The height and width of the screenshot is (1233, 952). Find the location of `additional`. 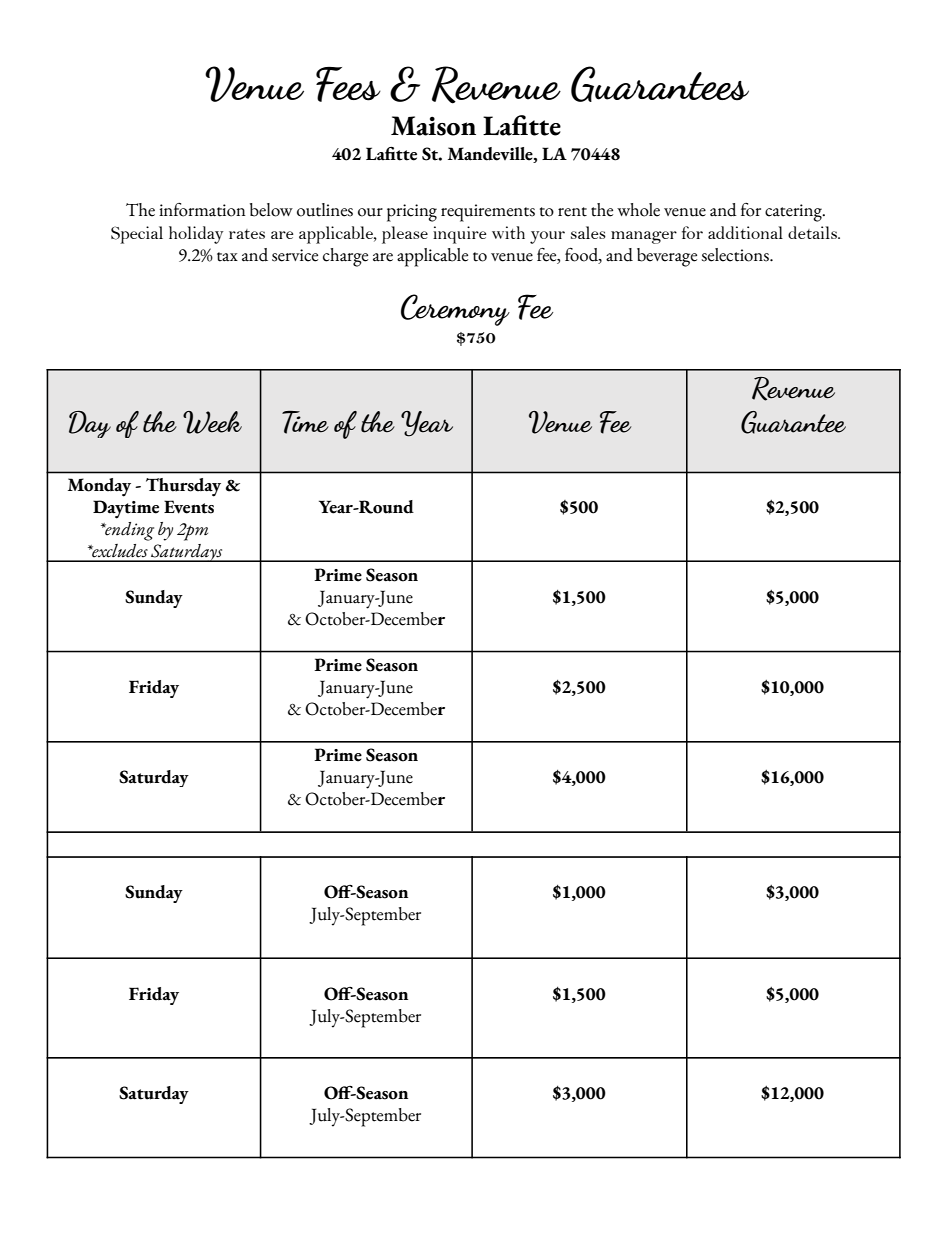

additional is located at coordinates (745, 232).
